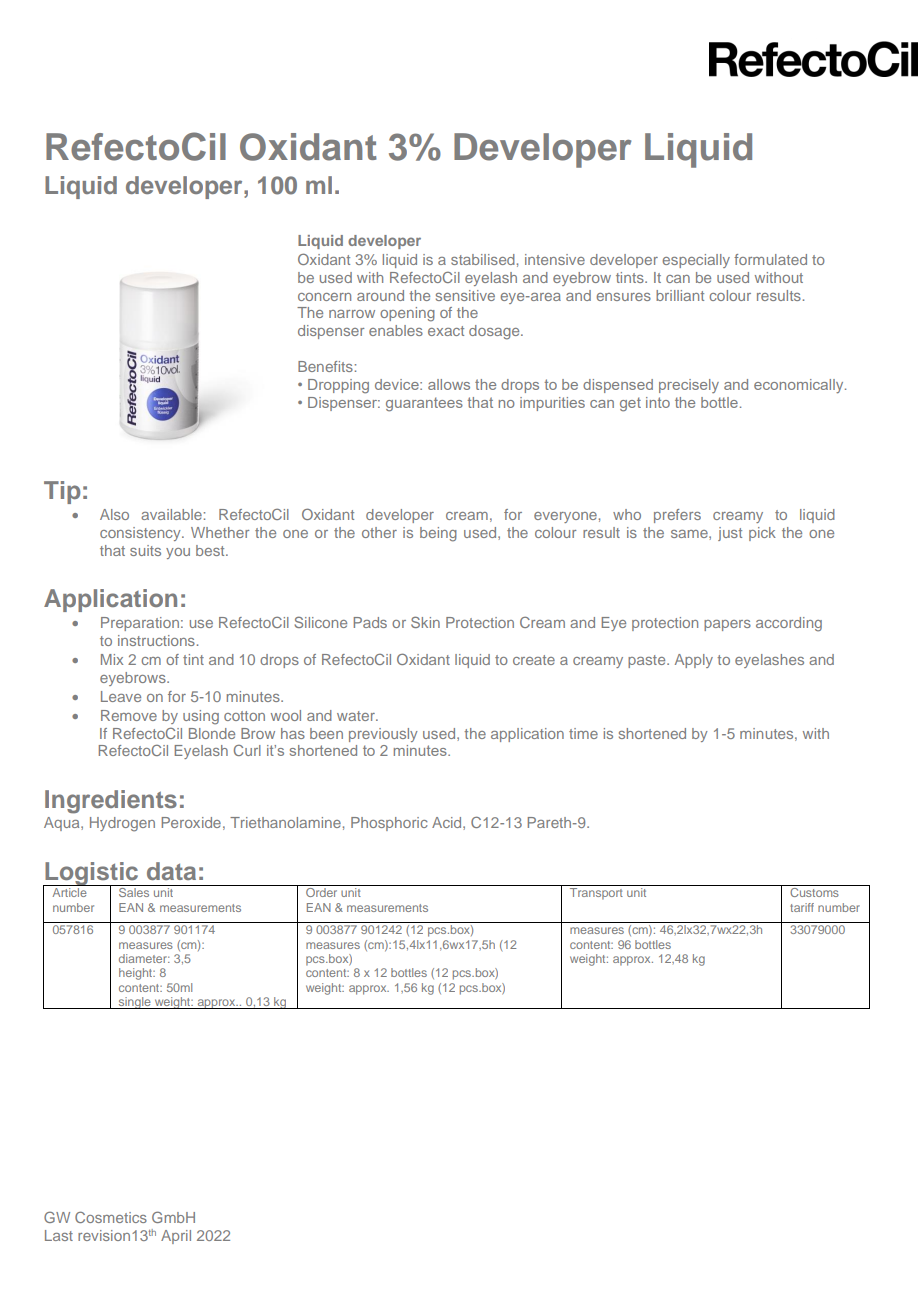 This screenshot has height=1309, width=924. What do you see at coordinates (111, 1217) in the screenshot?
I see `Cosmetics` at bounding box center [111, 1217].
